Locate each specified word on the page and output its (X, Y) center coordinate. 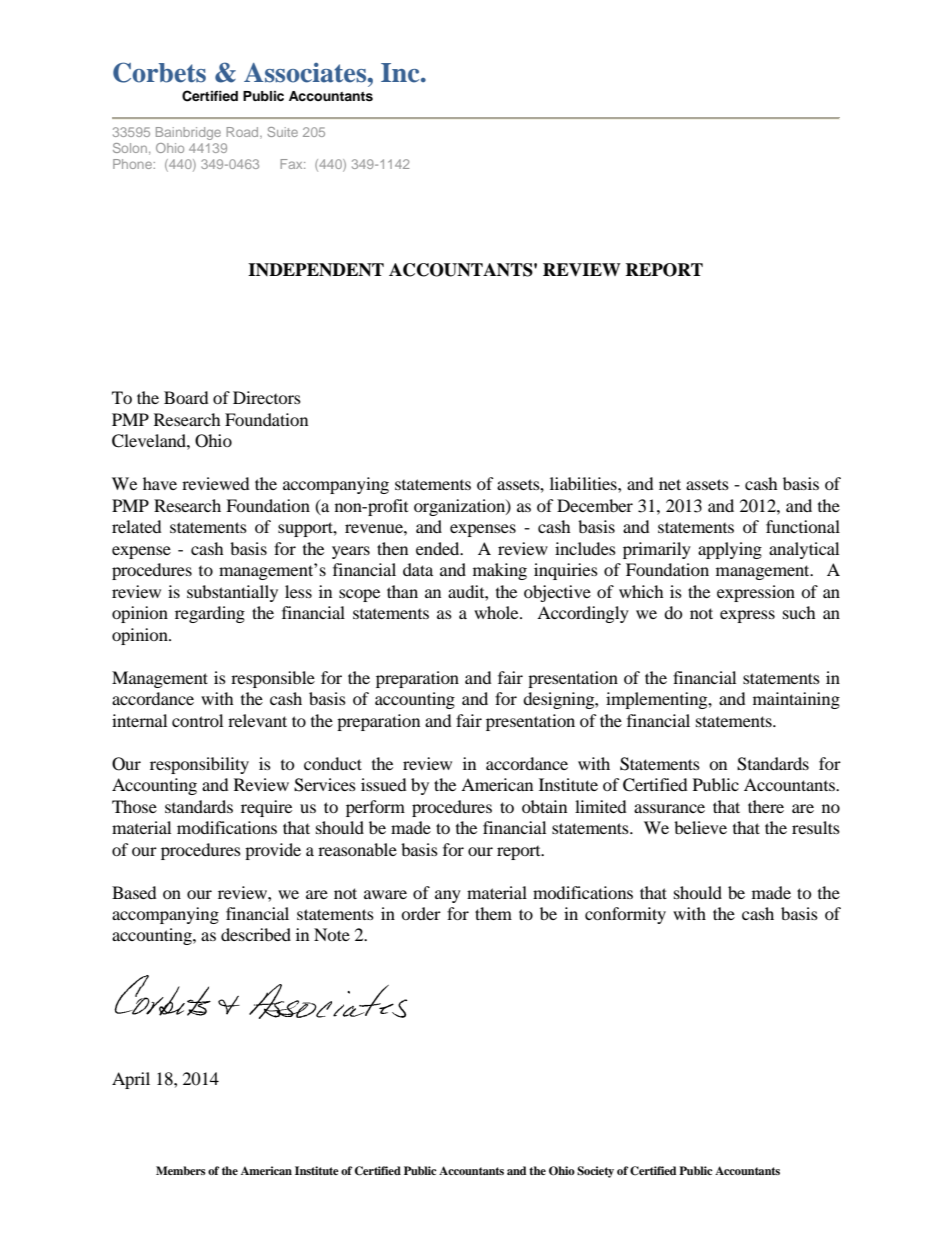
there (766, 806)
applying (730, 550)
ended (439, 548)
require (266, 808)
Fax (292, 164)
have (160, 483)
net (670, 484)
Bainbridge (188, 133)
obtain (544, 806)
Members (181, 1170)
